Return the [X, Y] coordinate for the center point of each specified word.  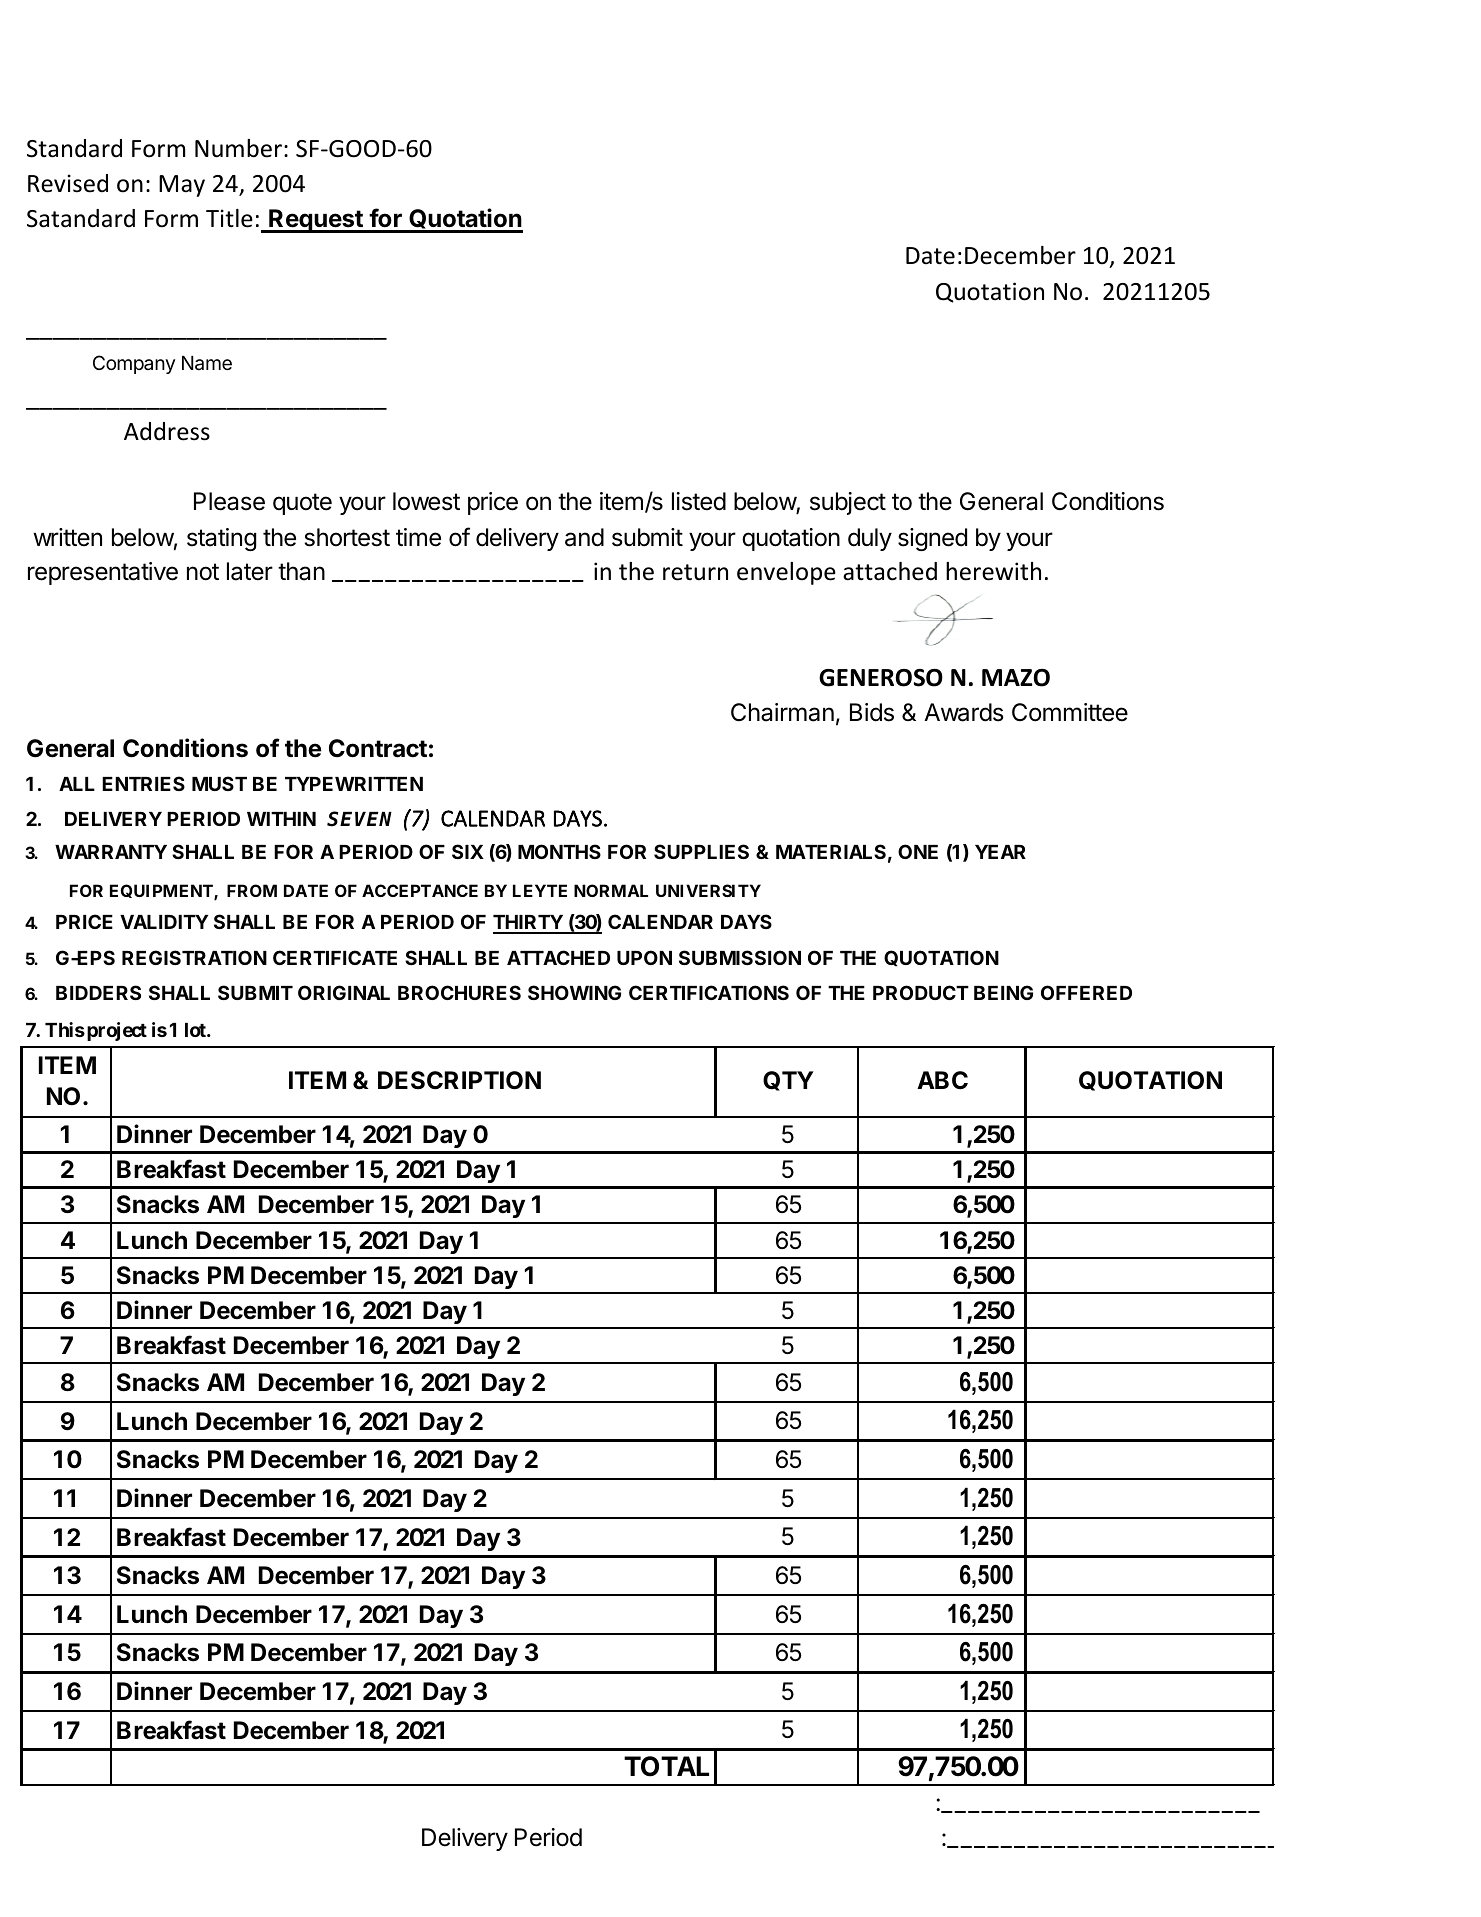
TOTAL [666, 1766]
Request [316, 221]
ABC [942, 1080]
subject [848, 503]
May [182, 186]
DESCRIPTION [459, 1080]
